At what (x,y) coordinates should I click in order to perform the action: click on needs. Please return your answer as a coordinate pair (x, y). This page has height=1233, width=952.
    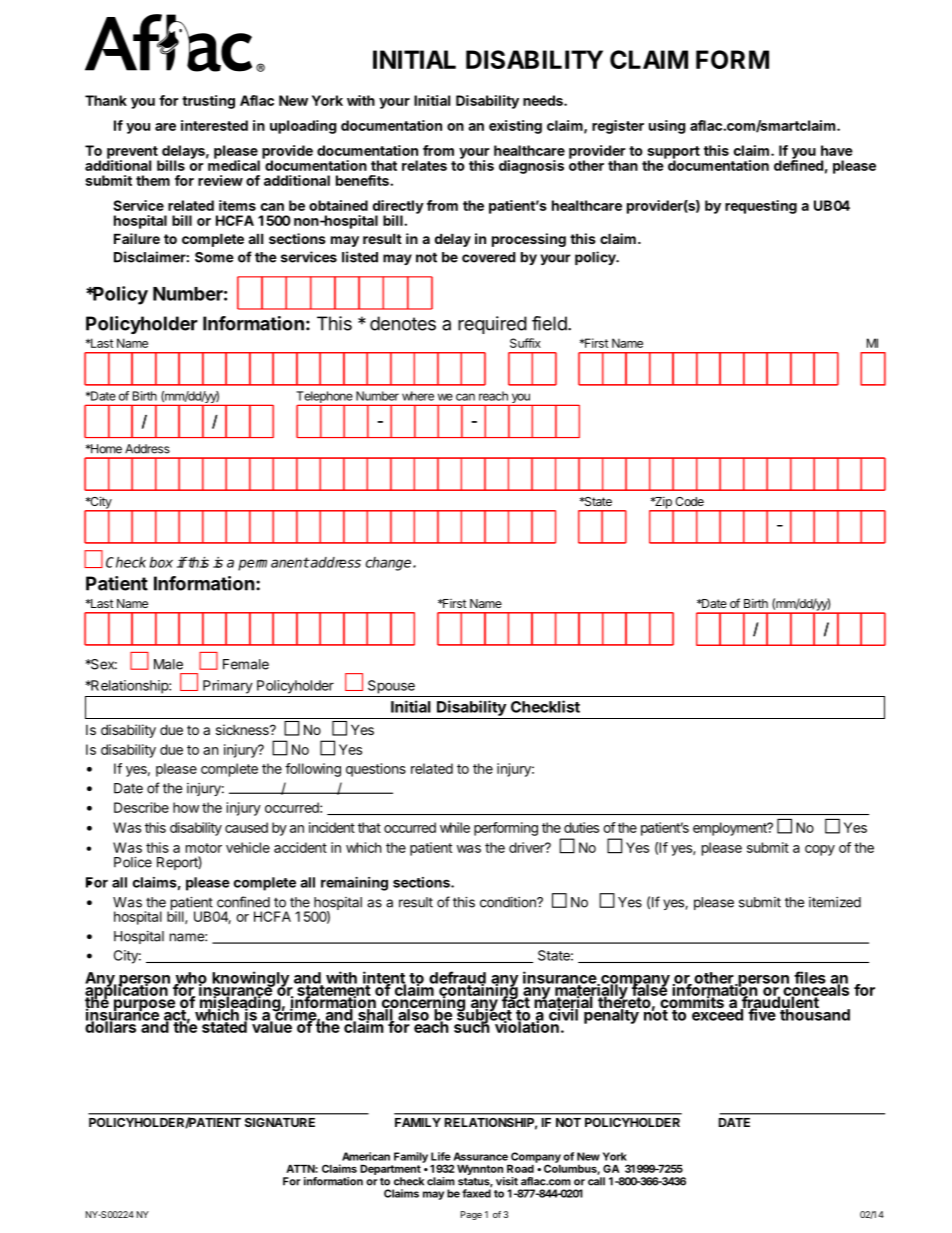
    Looking at the image, I should click on (544, 100).
